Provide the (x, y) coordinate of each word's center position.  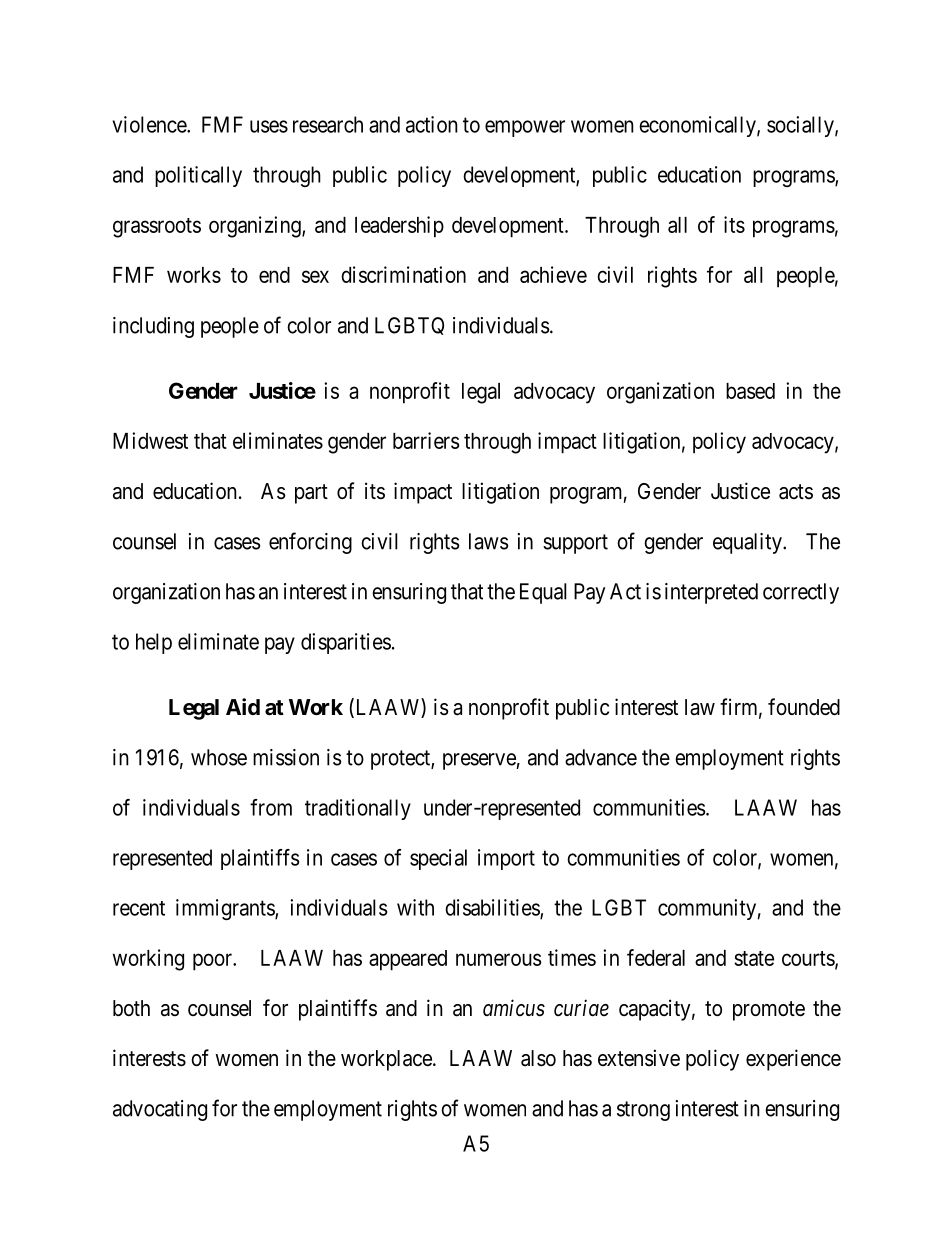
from (271, 807)
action (432, 124)
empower (525, 128)
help (154, 643)
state (754, 958)
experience (793, 1060)
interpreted (711, 593)
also (538, 1058)
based (750, 391)
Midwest (150, 440)
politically (198, 176)
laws (489, 541)
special (438, 859)
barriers (426, 440)
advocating (160, 1110)
